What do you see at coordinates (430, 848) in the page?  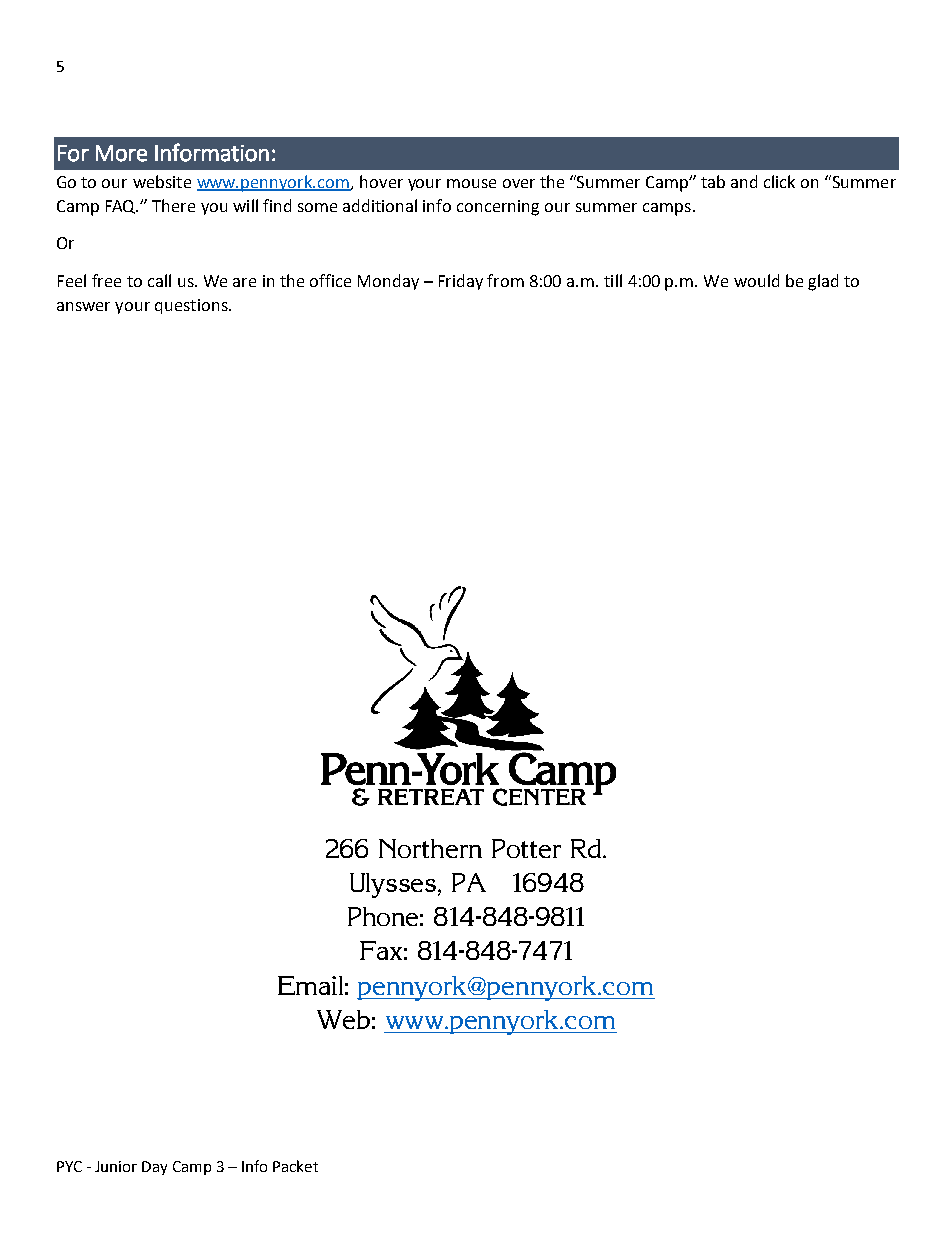 I see `Northern` at bounding box center [430, 848].
